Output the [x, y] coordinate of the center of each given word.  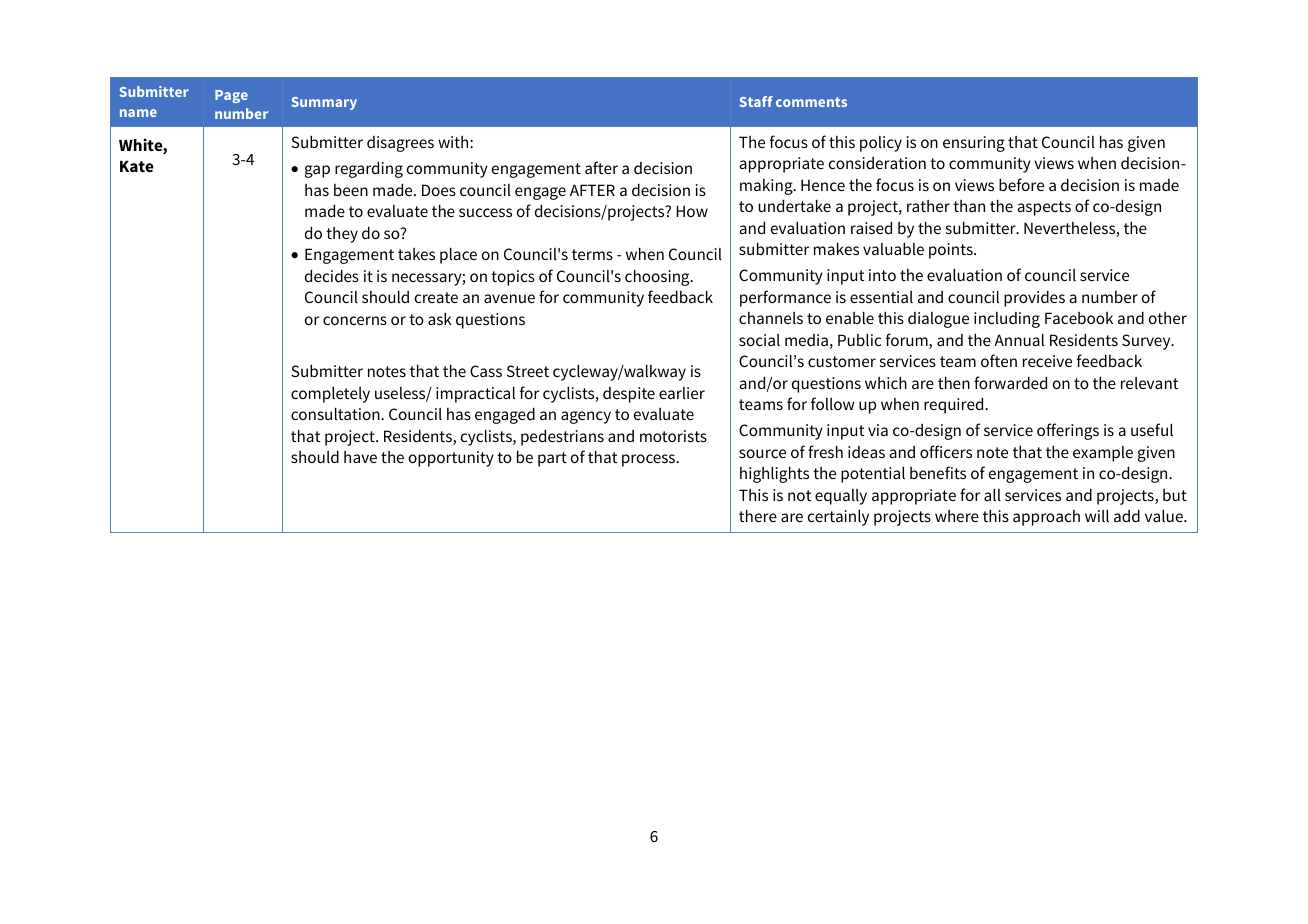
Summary [324, 103]
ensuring [974, 144]
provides [1034, 298]
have [360, 457]
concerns [355, 320]
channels [771, 318]
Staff [756, 101]
